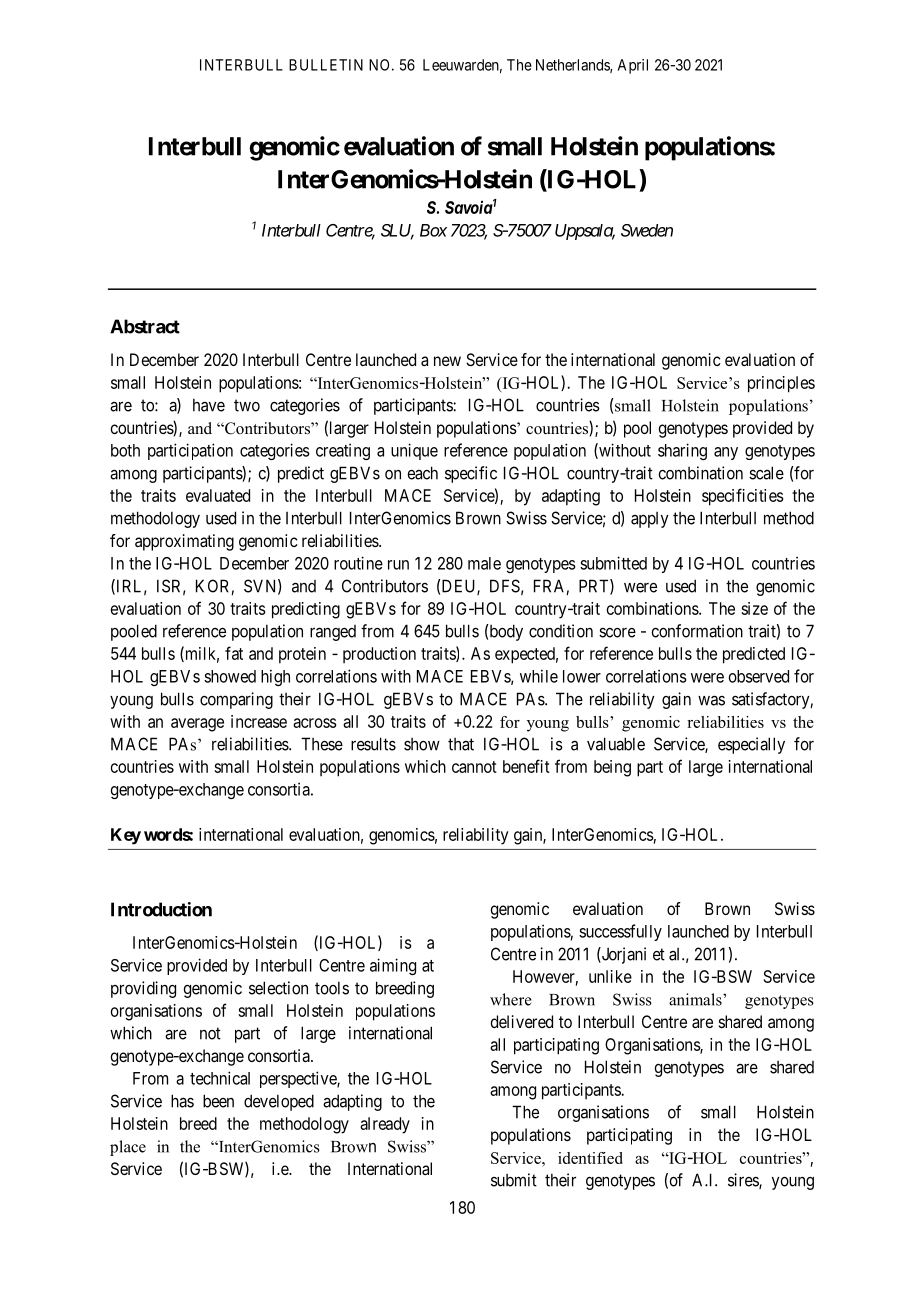 This screenshot has width=924, height=1308. I want to click on sires, so click(744, 1181).
